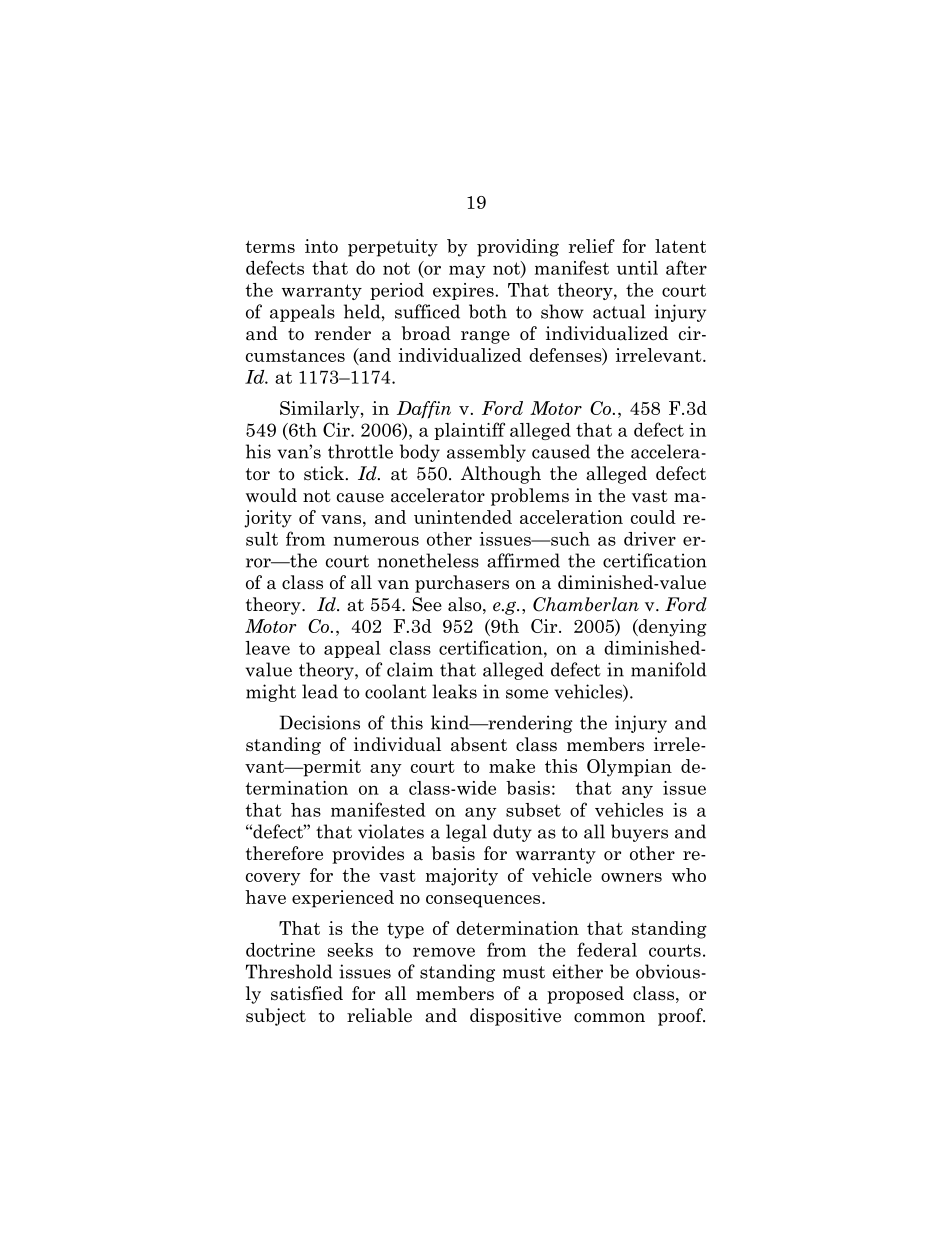  Describe the element at coordinates (467, 271) in the screenshot. I see `may` at that location.
